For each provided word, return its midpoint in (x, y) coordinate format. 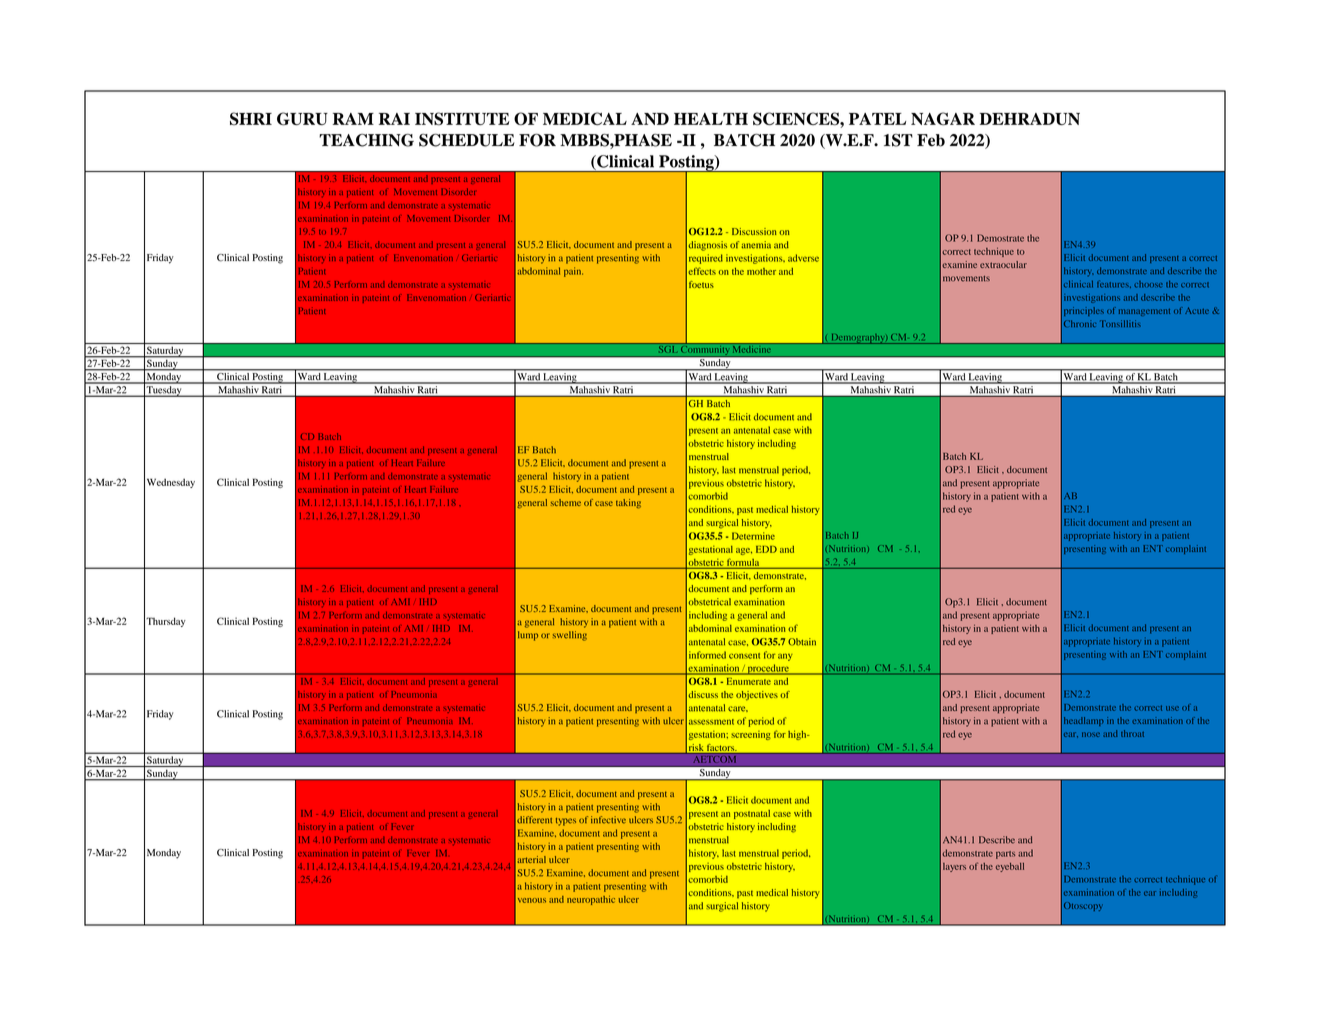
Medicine (752, 348)
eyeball (1010, 867)
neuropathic (591, 900)
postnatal (752, 814)
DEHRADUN (1030, 119)
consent (744, 656)
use (1172, 708)
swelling (570, 636)
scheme (566, 502)
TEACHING (366, 140)
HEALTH (711, 119)
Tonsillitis (1120, 323)
